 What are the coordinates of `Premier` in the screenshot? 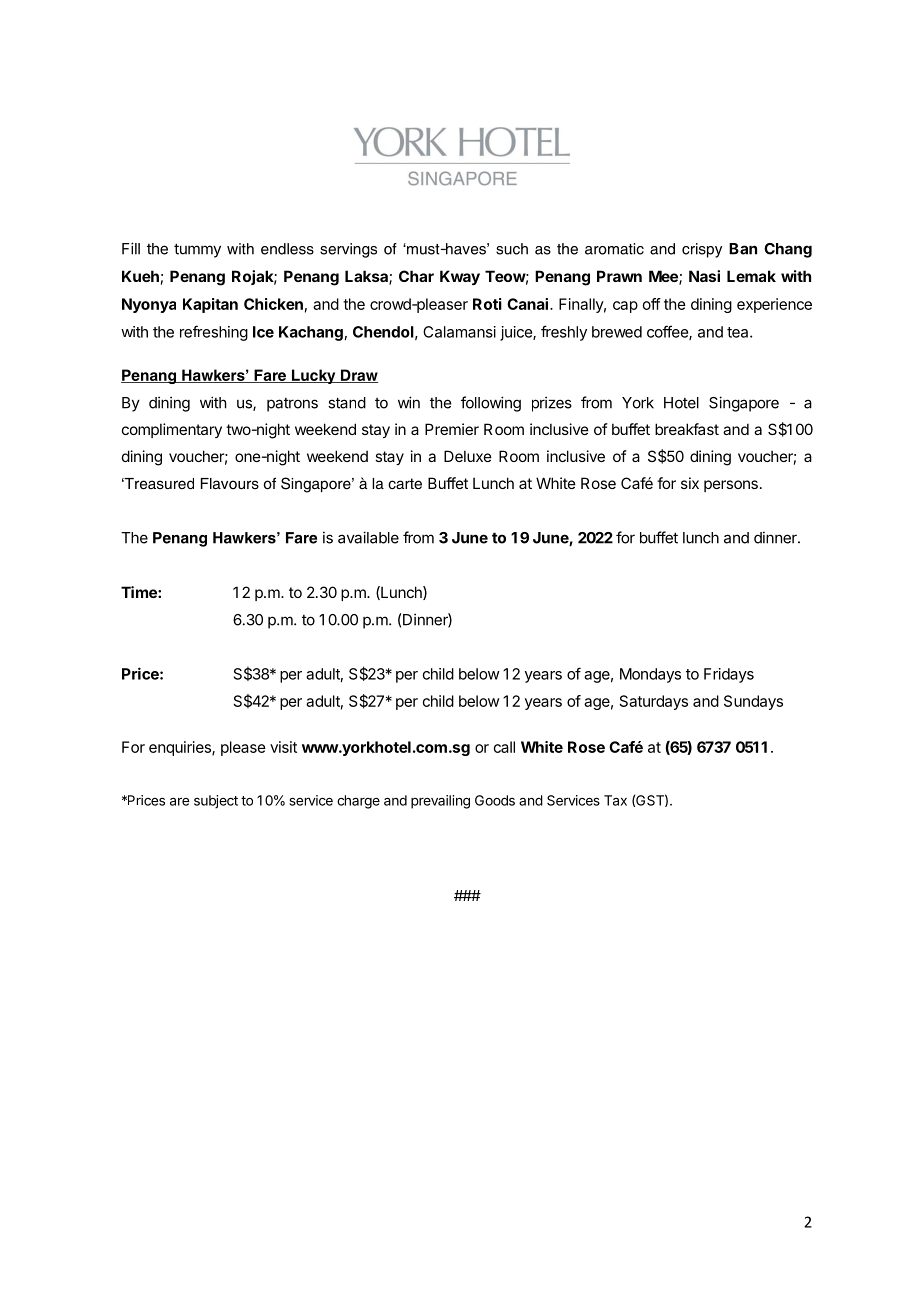 It's located at (452, 429).
